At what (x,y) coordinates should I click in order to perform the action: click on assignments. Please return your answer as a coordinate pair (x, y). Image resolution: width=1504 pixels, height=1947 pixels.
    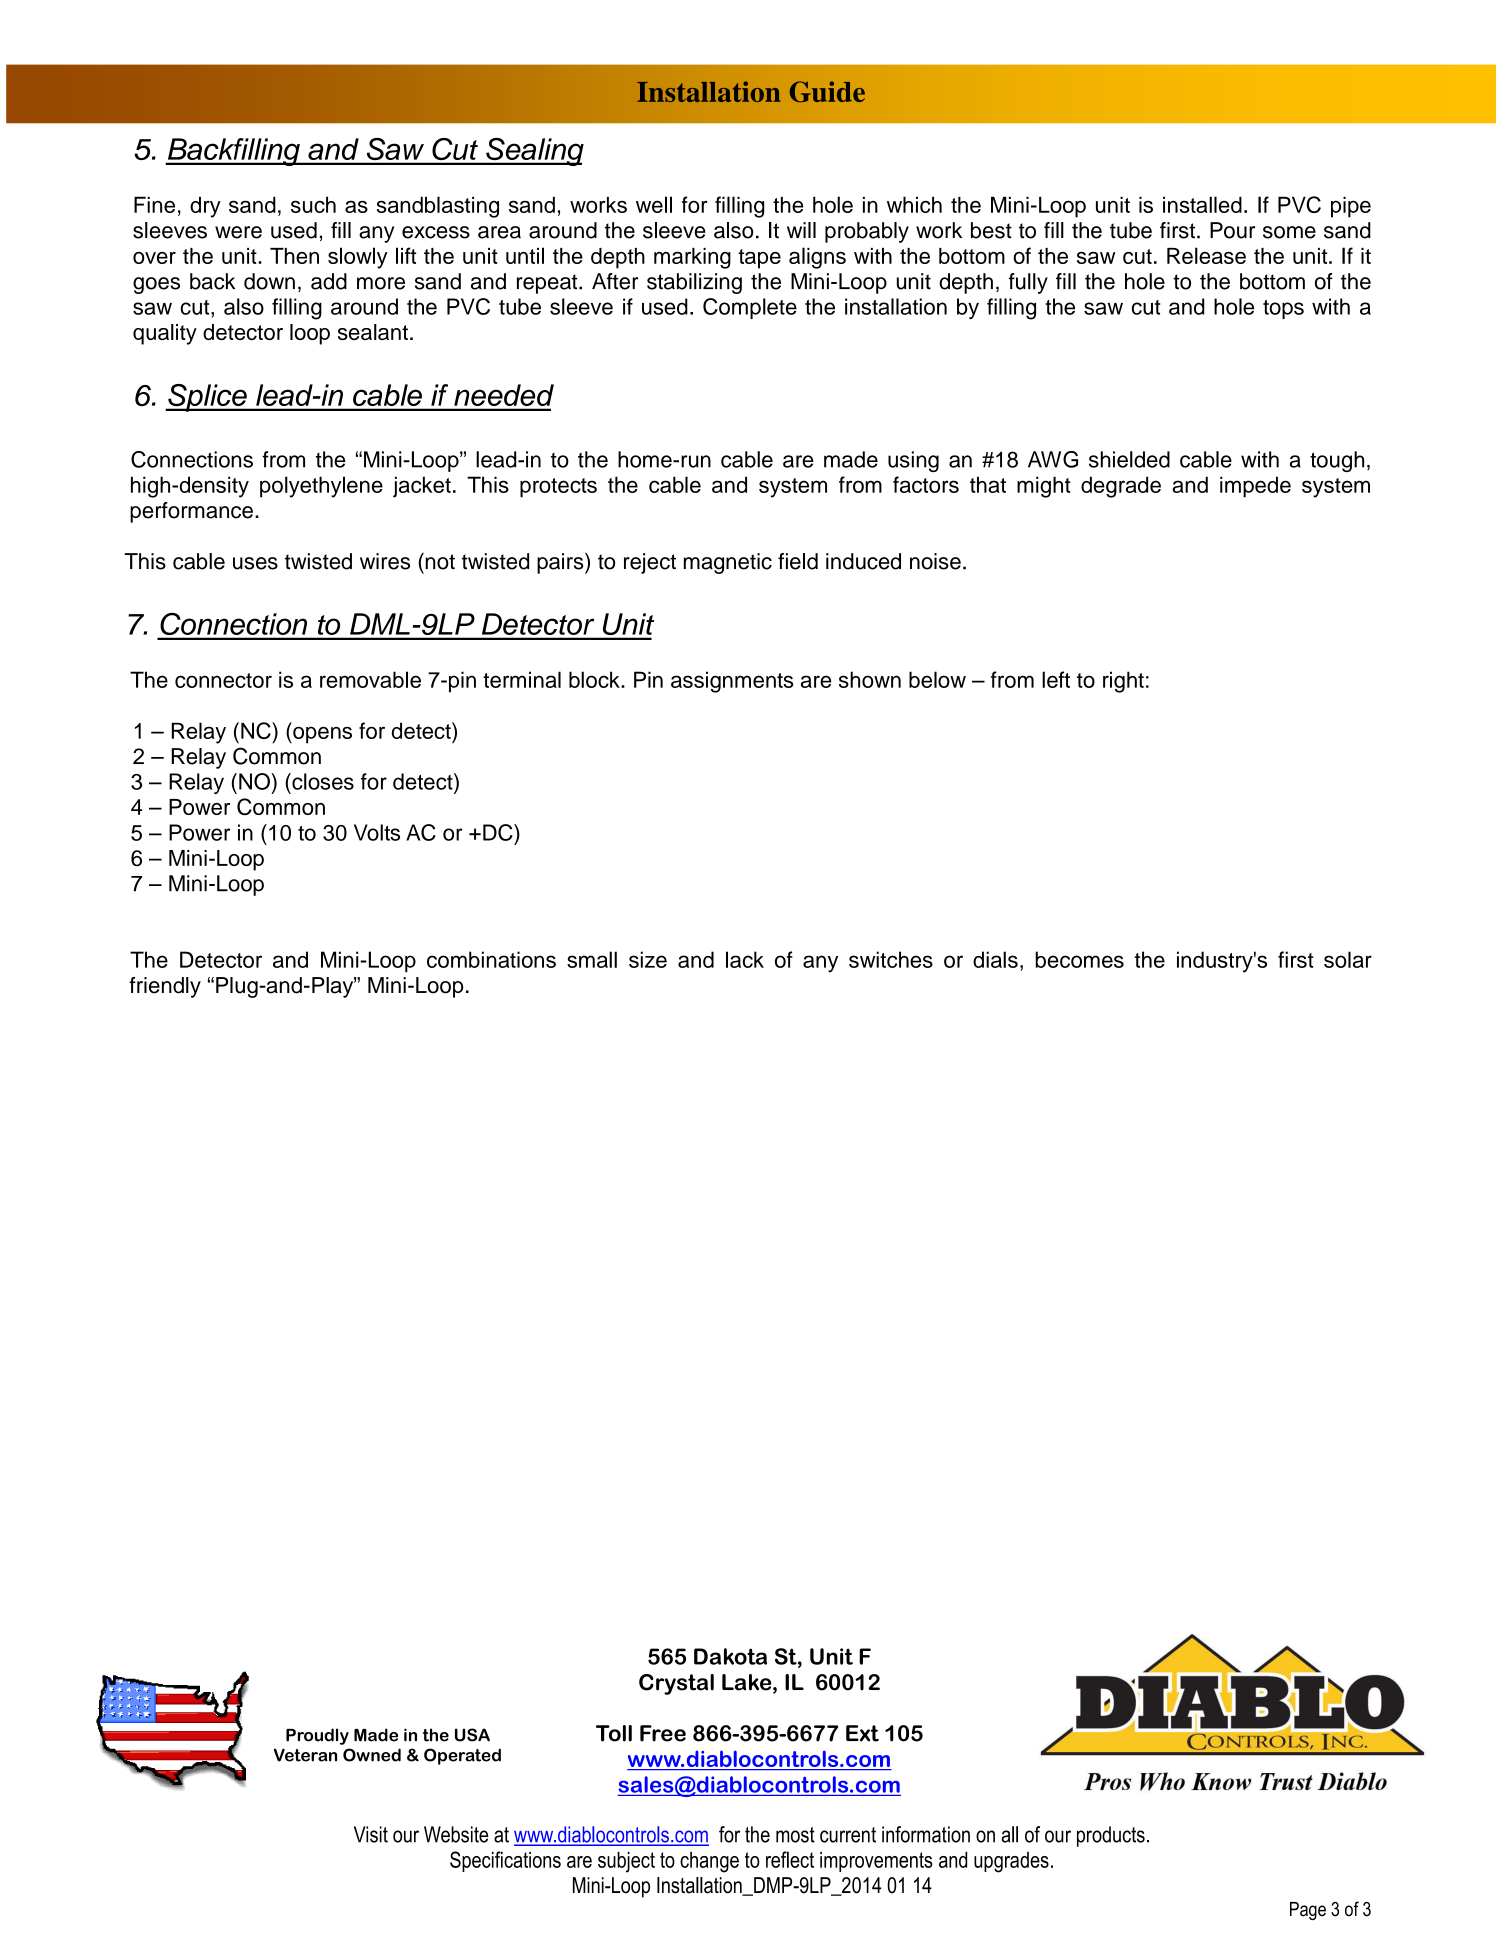
    Looking at the image, I should click on (732, 682).
